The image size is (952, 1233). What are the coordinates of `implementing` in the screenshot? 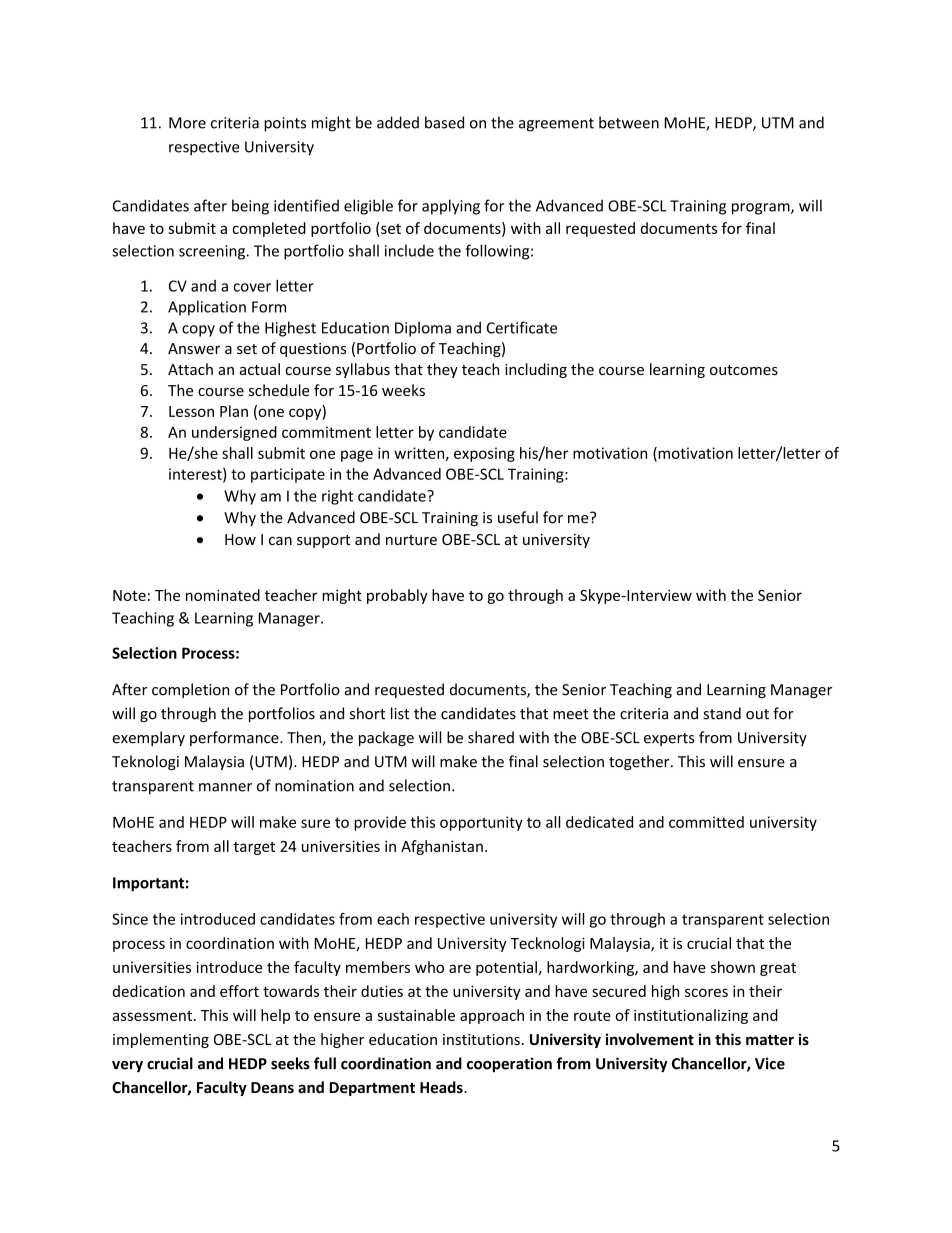 It's located at (161, 1040).
